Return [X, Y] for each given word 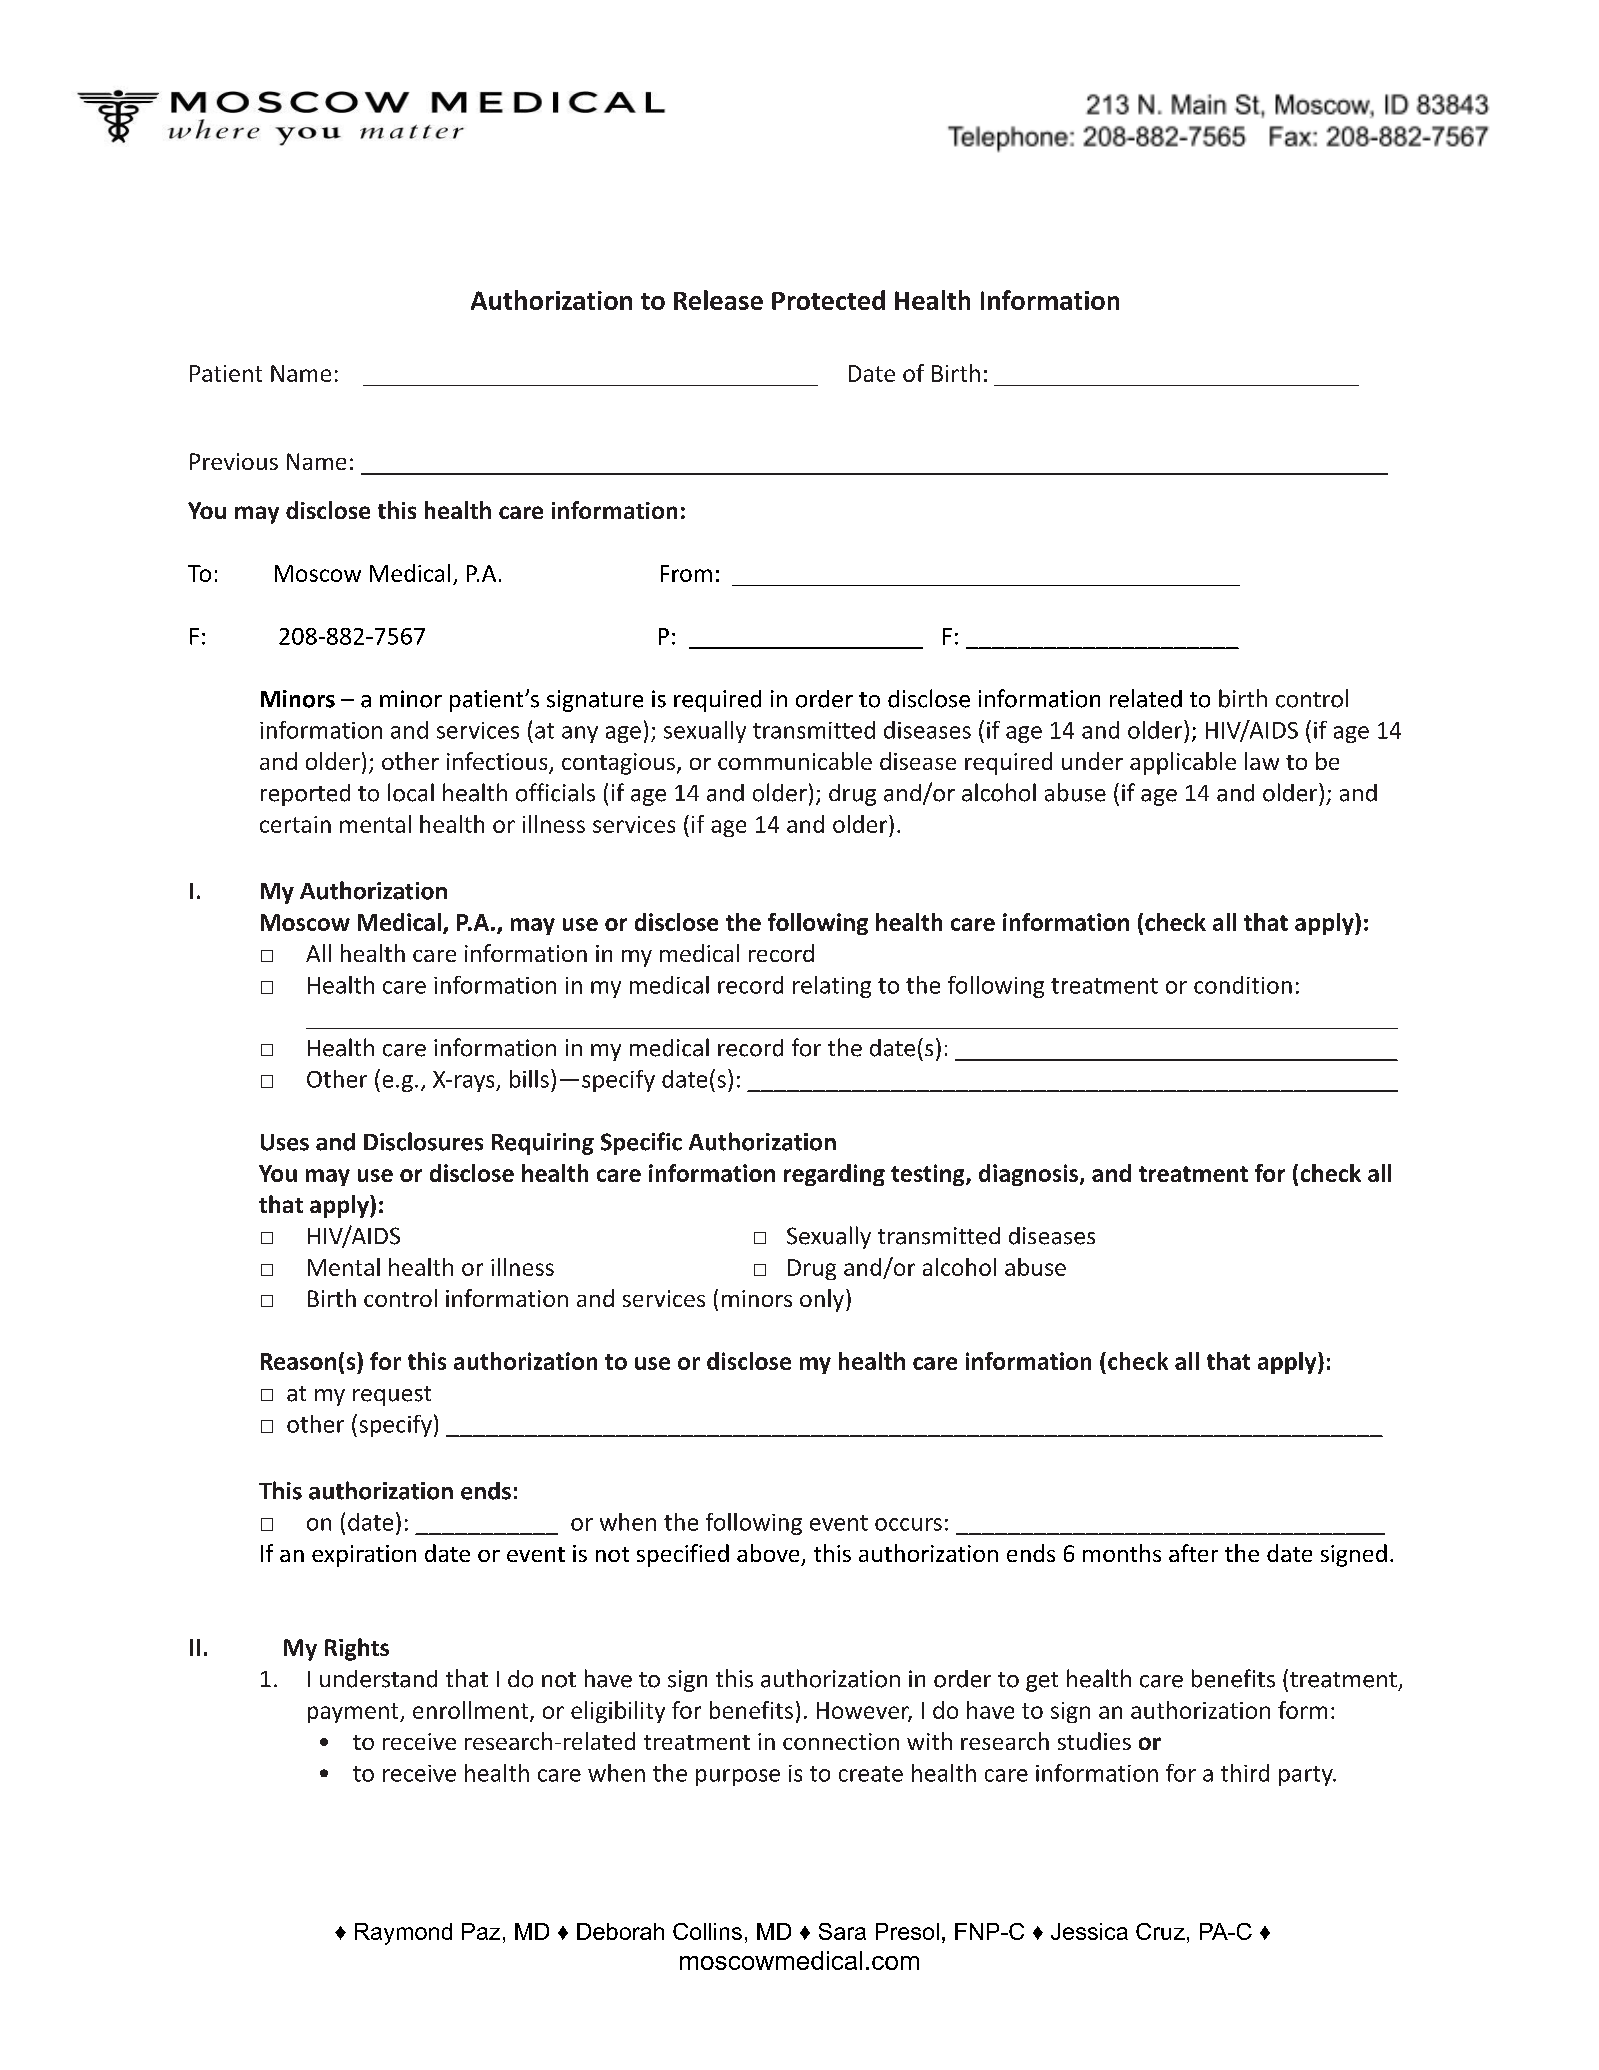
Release [718, 300]
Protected [828, 300]
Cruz [1160, 1931]
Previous [234, 461]
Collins [707, 1931]
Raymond [403, 1934]
